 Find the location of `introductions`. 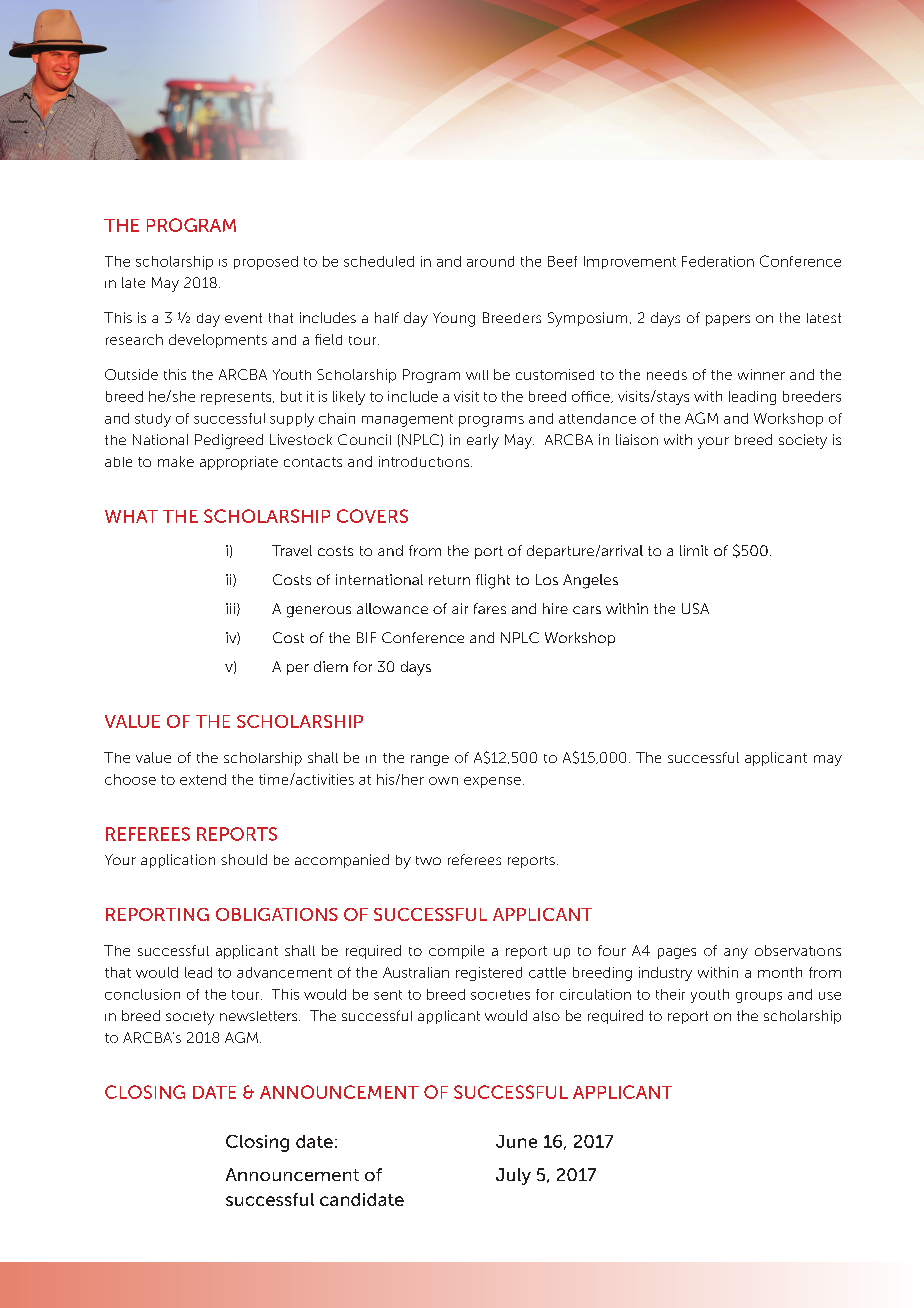

introductions is located at coordinates (425, 461).
